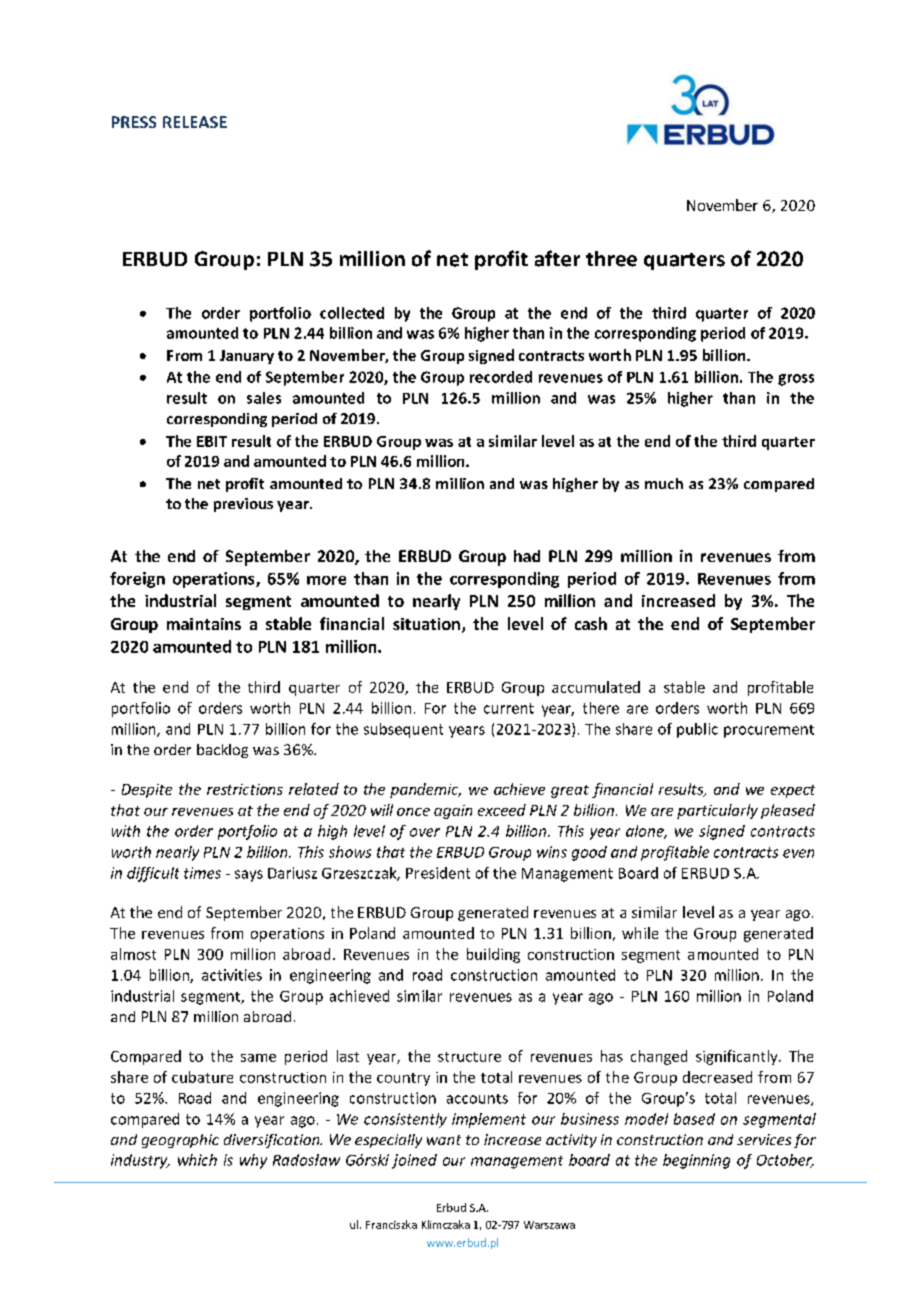 The image size is (924, 1308). I want to click on geographic, so click(180, 1141).
